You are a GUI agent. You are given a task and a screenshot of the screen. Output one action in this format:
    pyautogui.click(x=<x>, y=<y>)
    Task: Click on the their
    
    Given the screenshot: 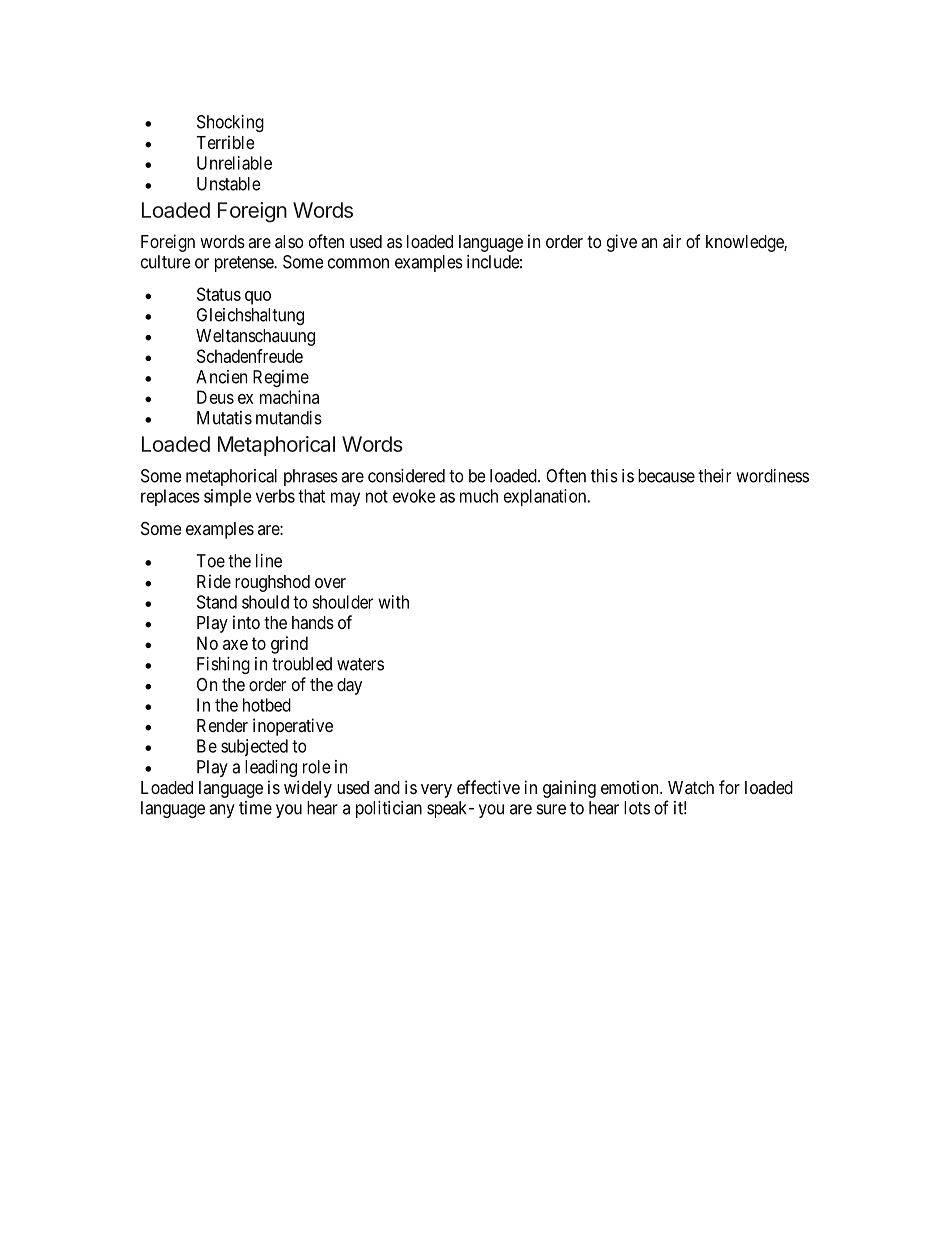 What is the action you would take?
    pyautogui.click(x=714, y=476)
